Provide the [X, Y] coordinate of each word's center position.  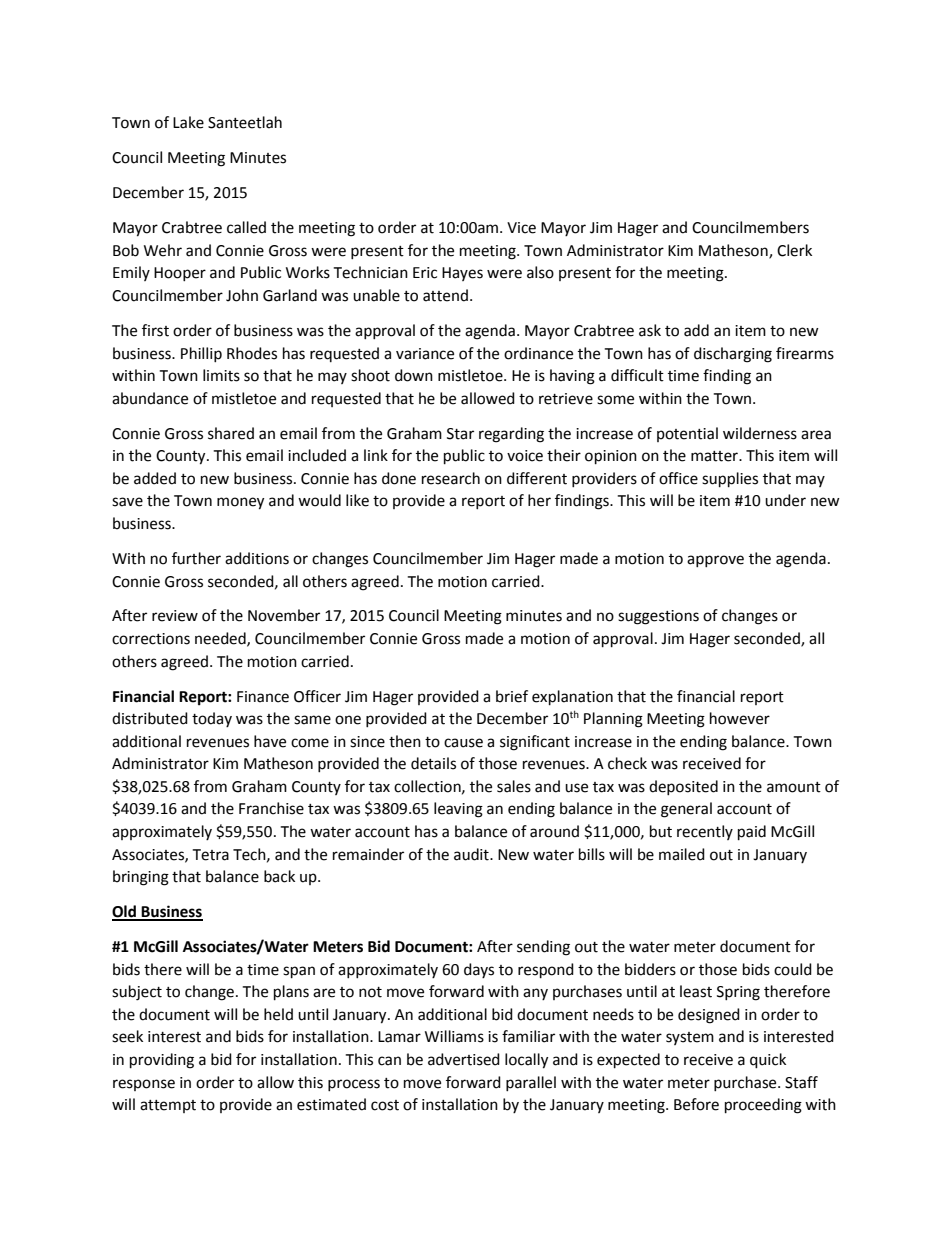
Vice [521, 228]
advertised [464, 1059]
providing [162, 1061]
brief [512, 696]
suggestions [658, 617]
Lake [188, 122]
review [175, 616]
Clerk [794, 250]
